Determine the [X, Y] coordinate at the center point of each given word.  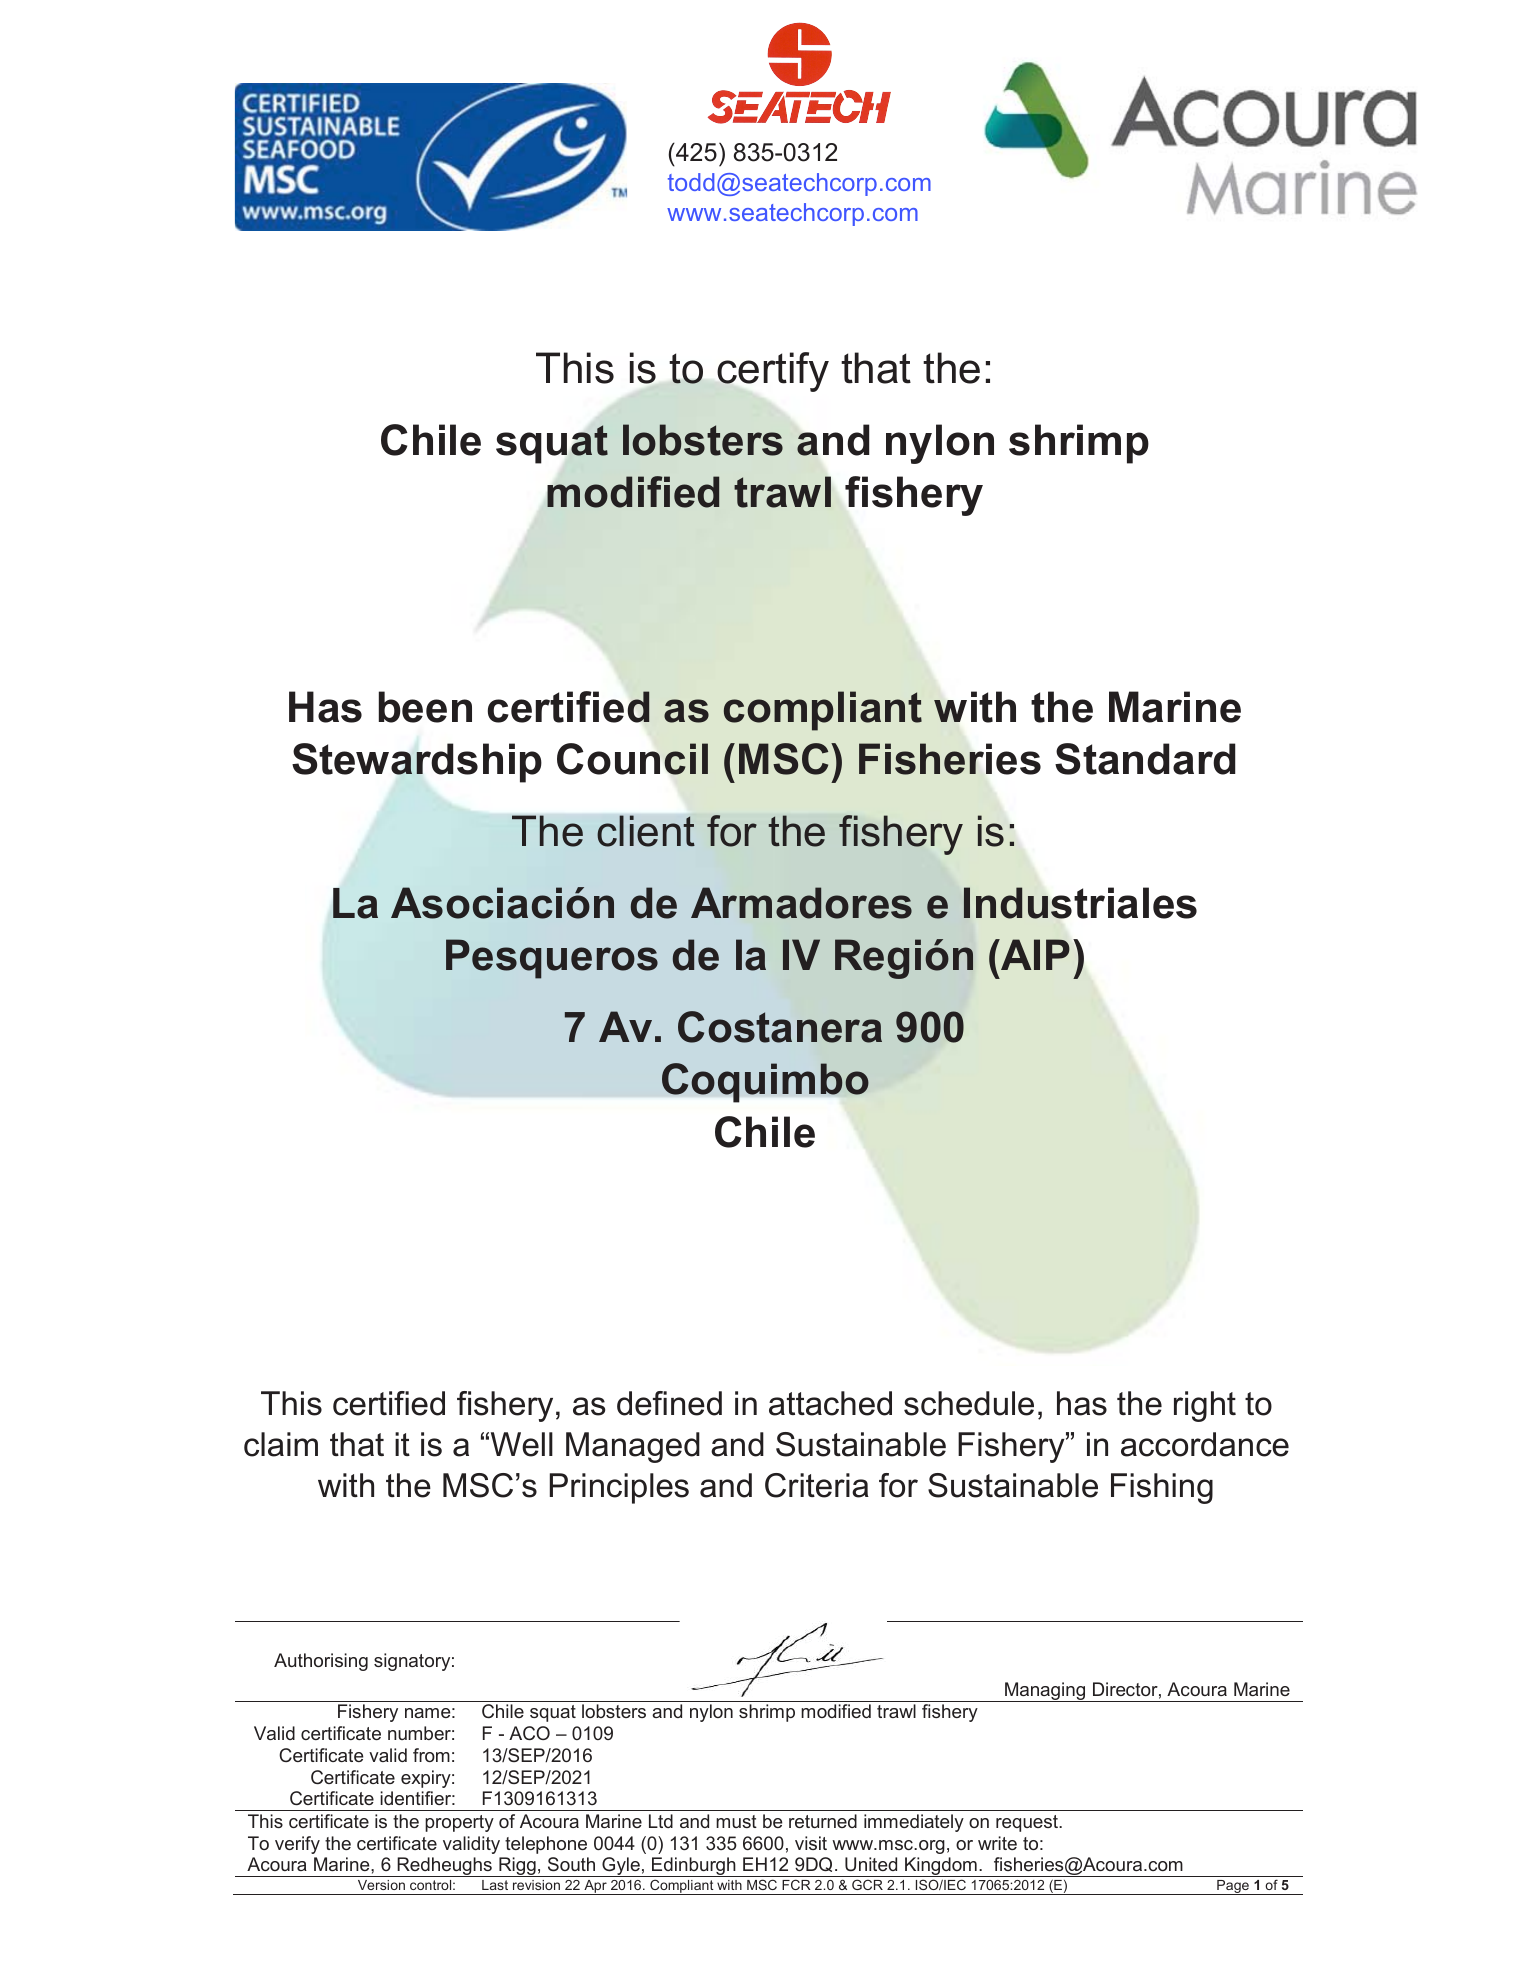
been [425, 707]
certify [773, 372]
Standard [1145, 759]
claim [281, 1444]
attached [830, 1403]
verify [297, 1845]
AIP [1034, 954]
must [736, 1821]
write [997, 1843]
